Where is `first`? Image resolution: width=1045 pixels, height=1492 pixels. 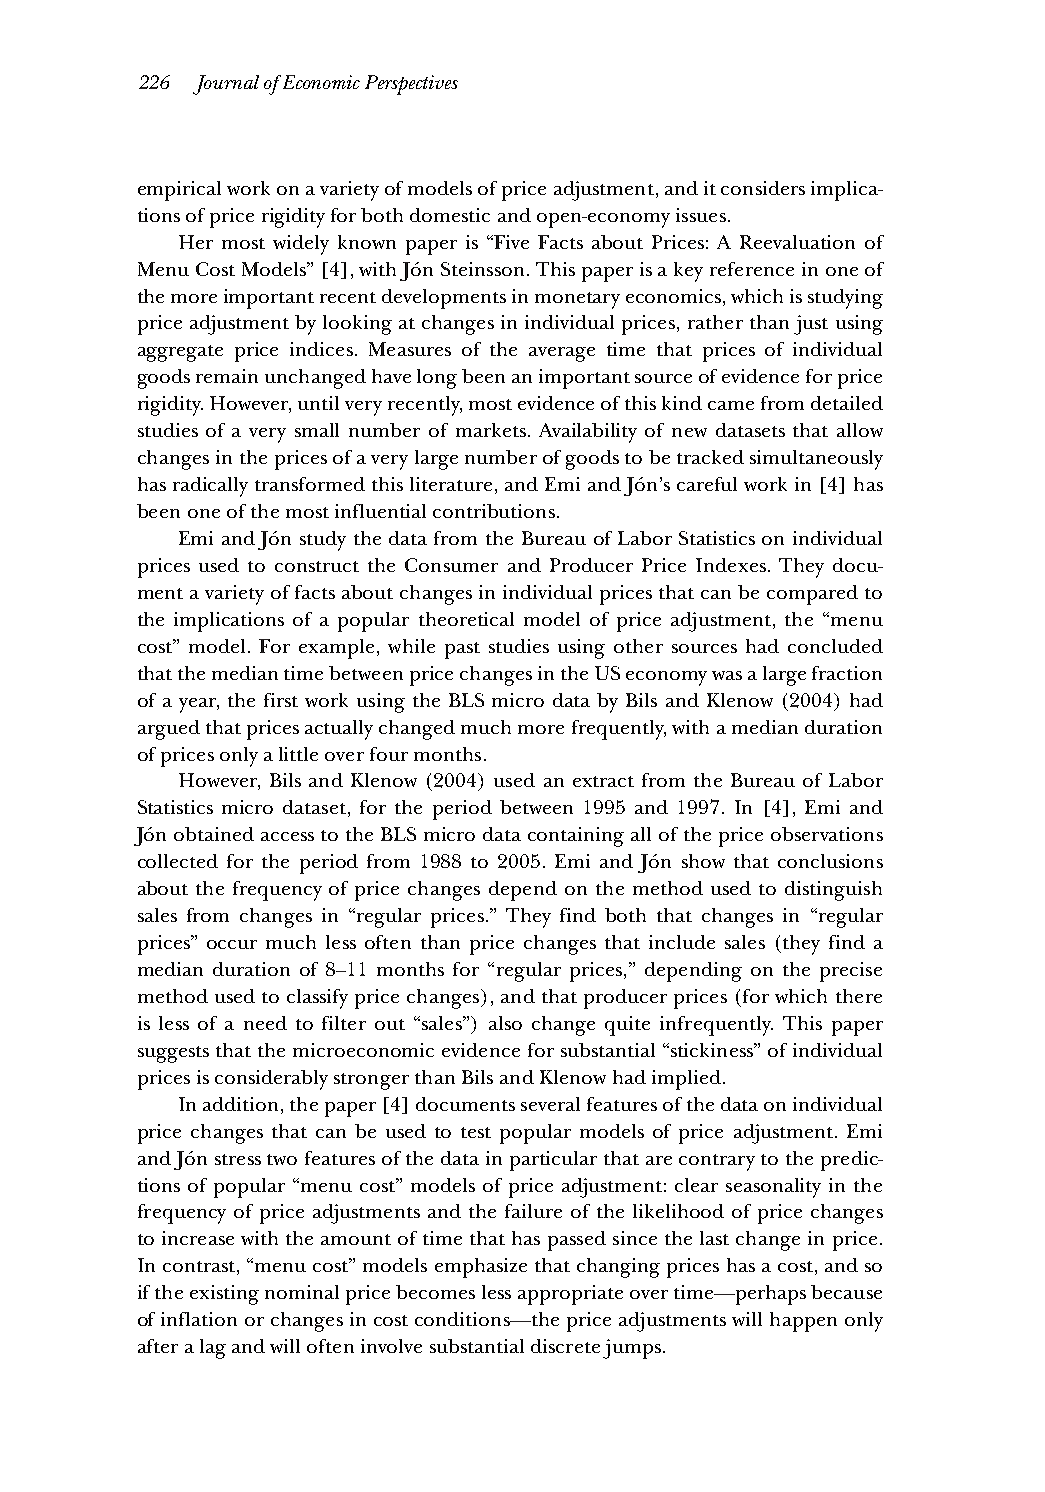
first is located at coordinates (281, 700).
